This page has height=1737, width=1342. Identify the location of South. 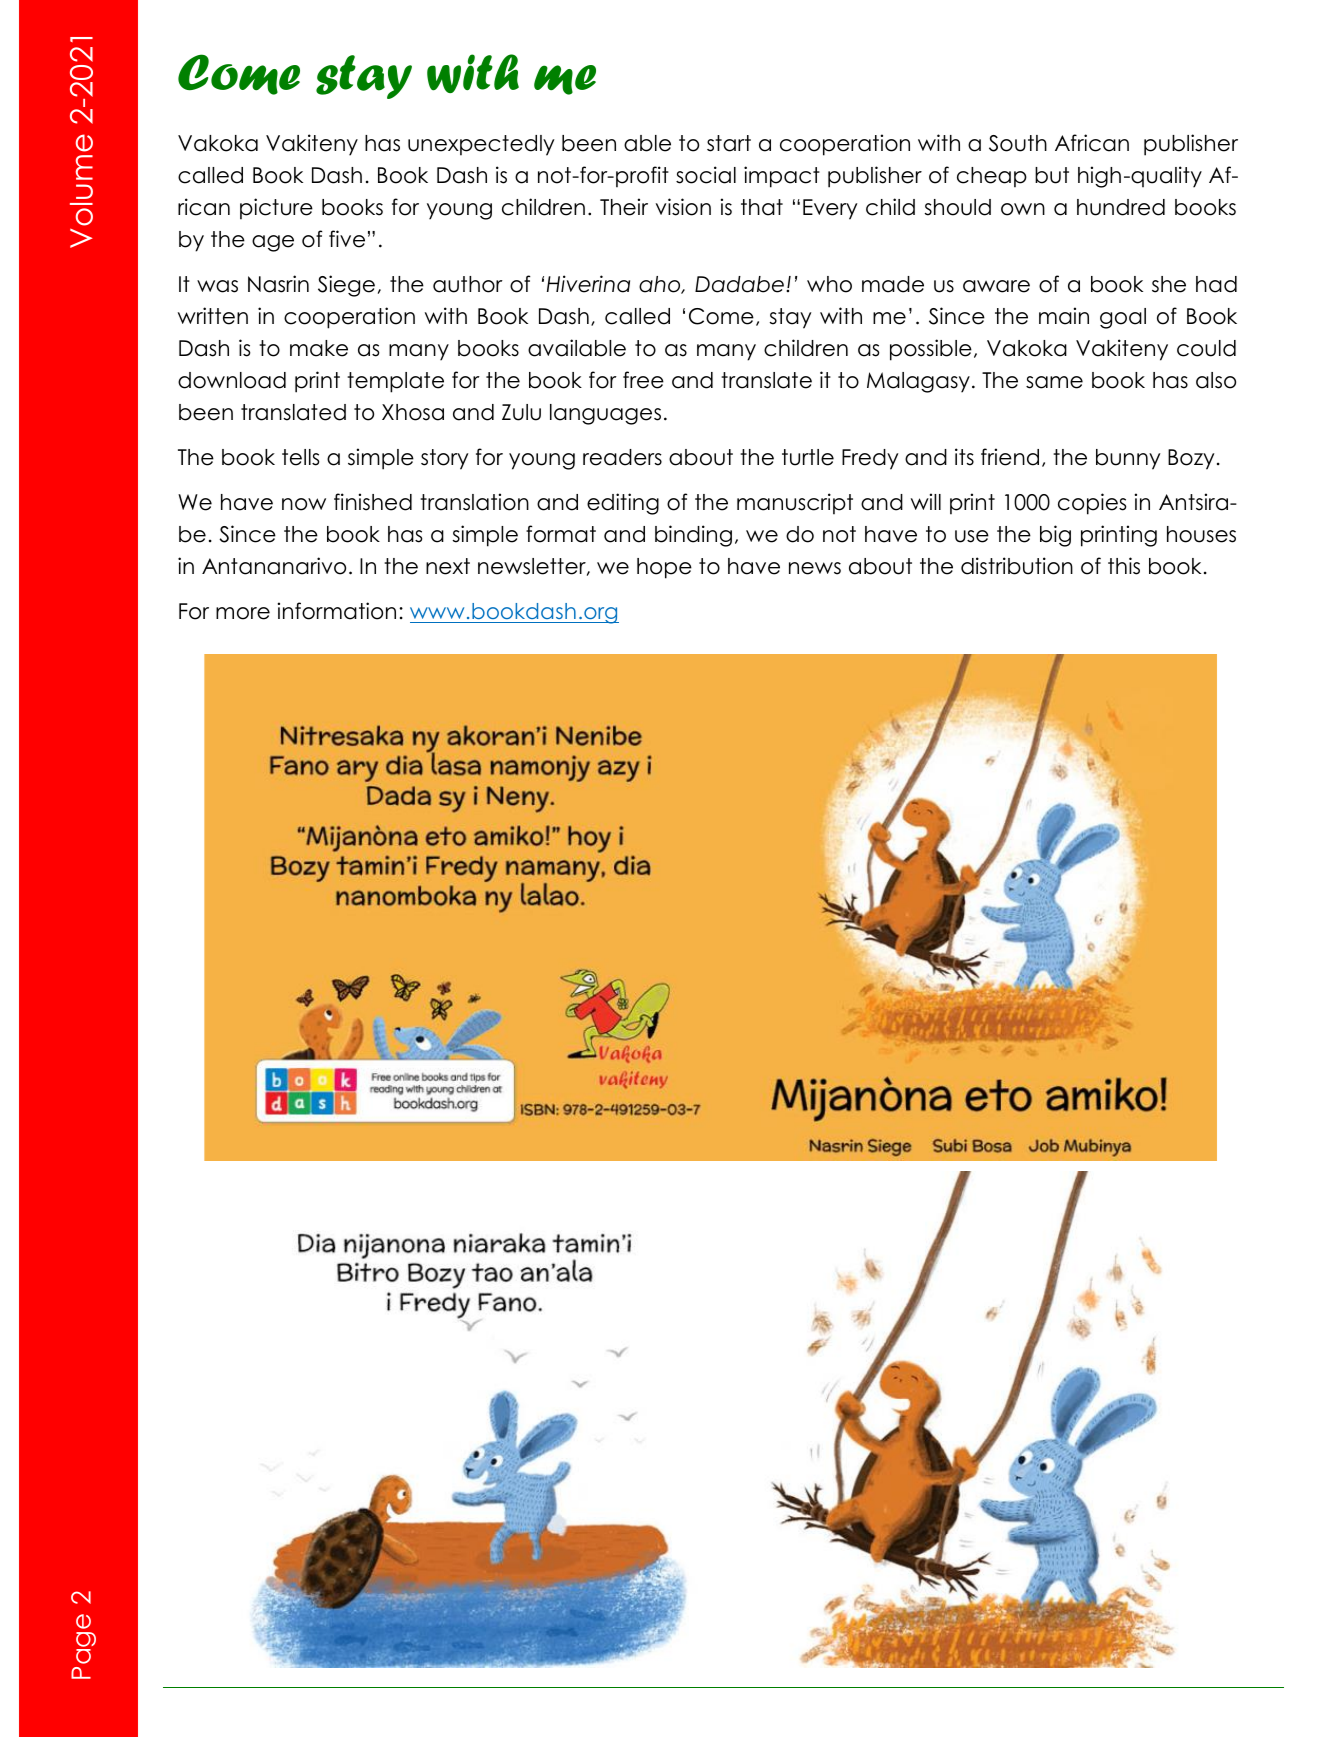
(1018, 143).
